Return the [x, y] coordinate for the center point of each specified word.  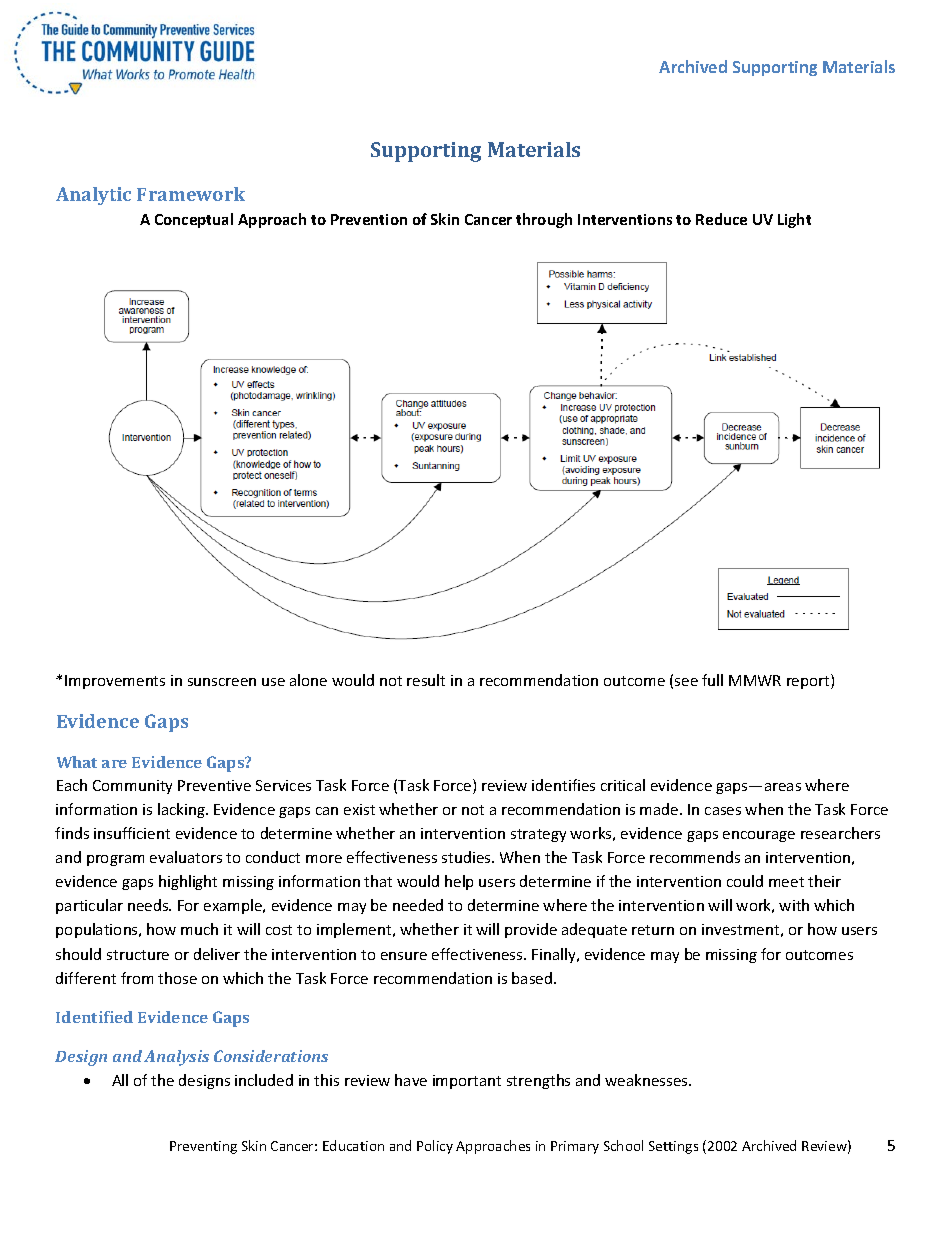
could [745, 881]
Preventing [203, 1147]
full [712, 680]
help [459, 882]
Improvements [115, 682]
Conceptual [194, 220]
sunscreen [222, 682]
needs [149, 905]
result [426, 680]
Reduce [721, 219]
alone [308, 680]
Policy [435, 1147]
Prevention [369, 219]
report [809, 681]
